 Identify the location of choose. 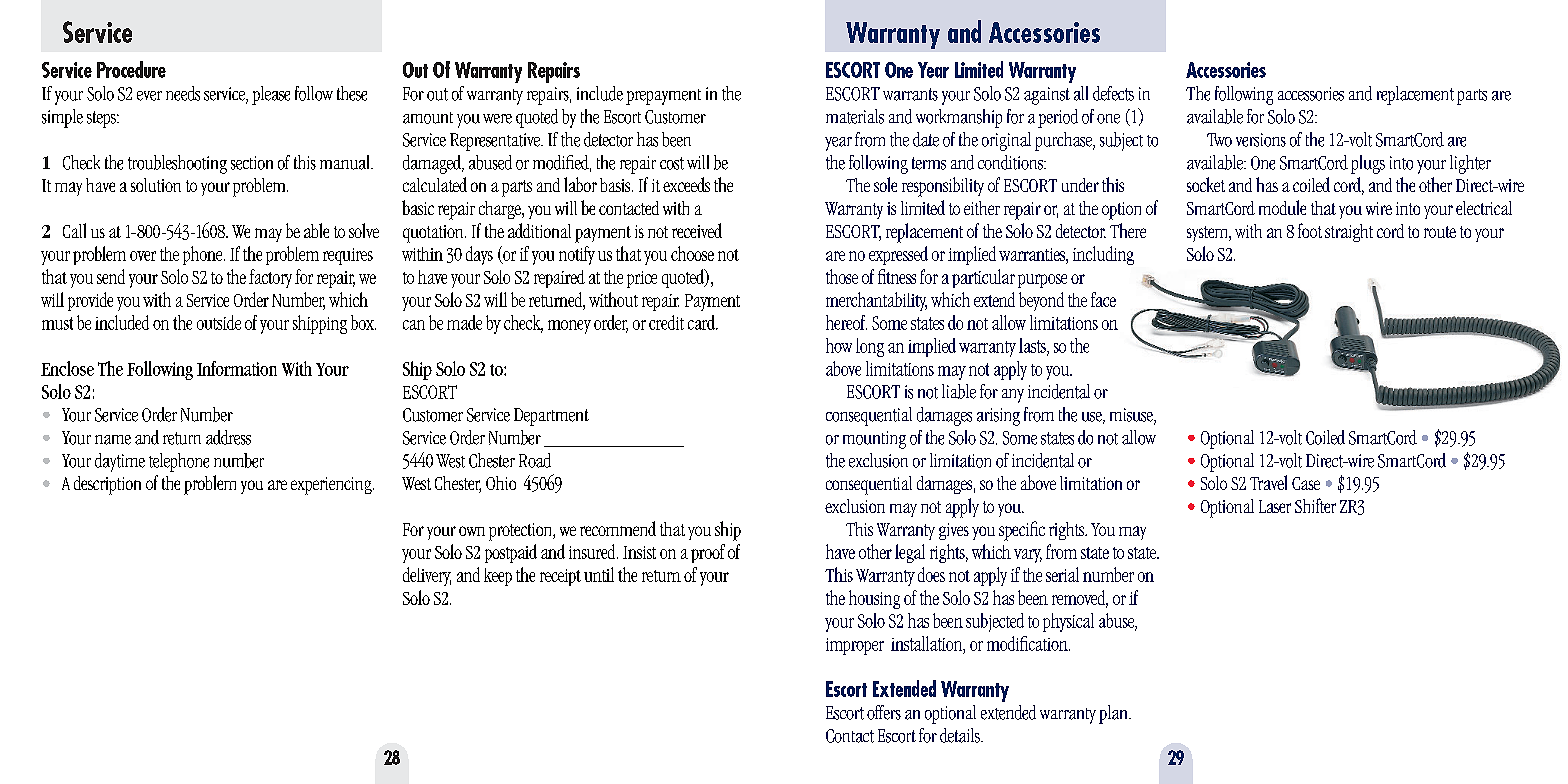
(692, 253).
